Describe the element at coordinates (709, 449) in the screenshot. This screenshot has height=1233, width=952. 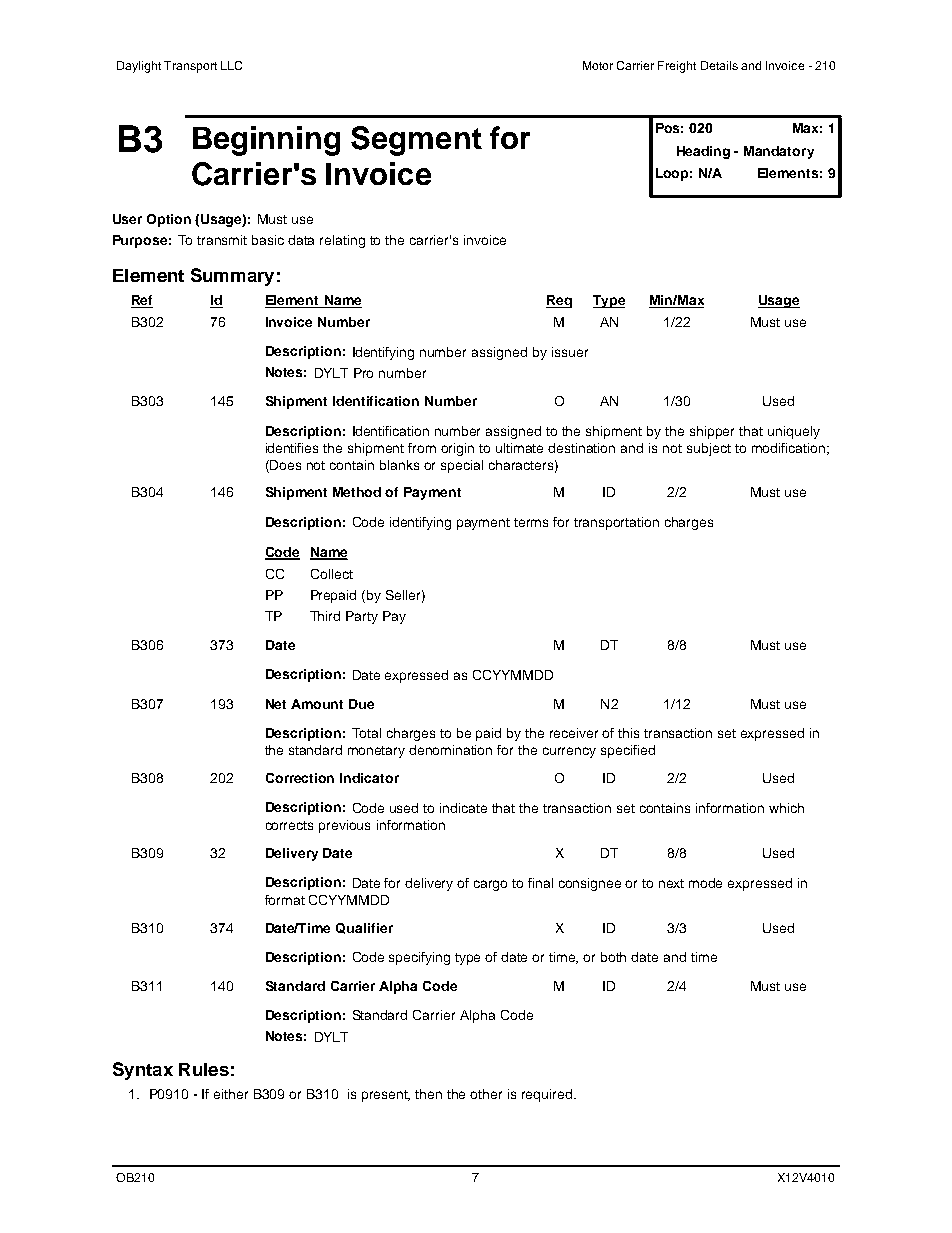
I see `subject` at that location.
